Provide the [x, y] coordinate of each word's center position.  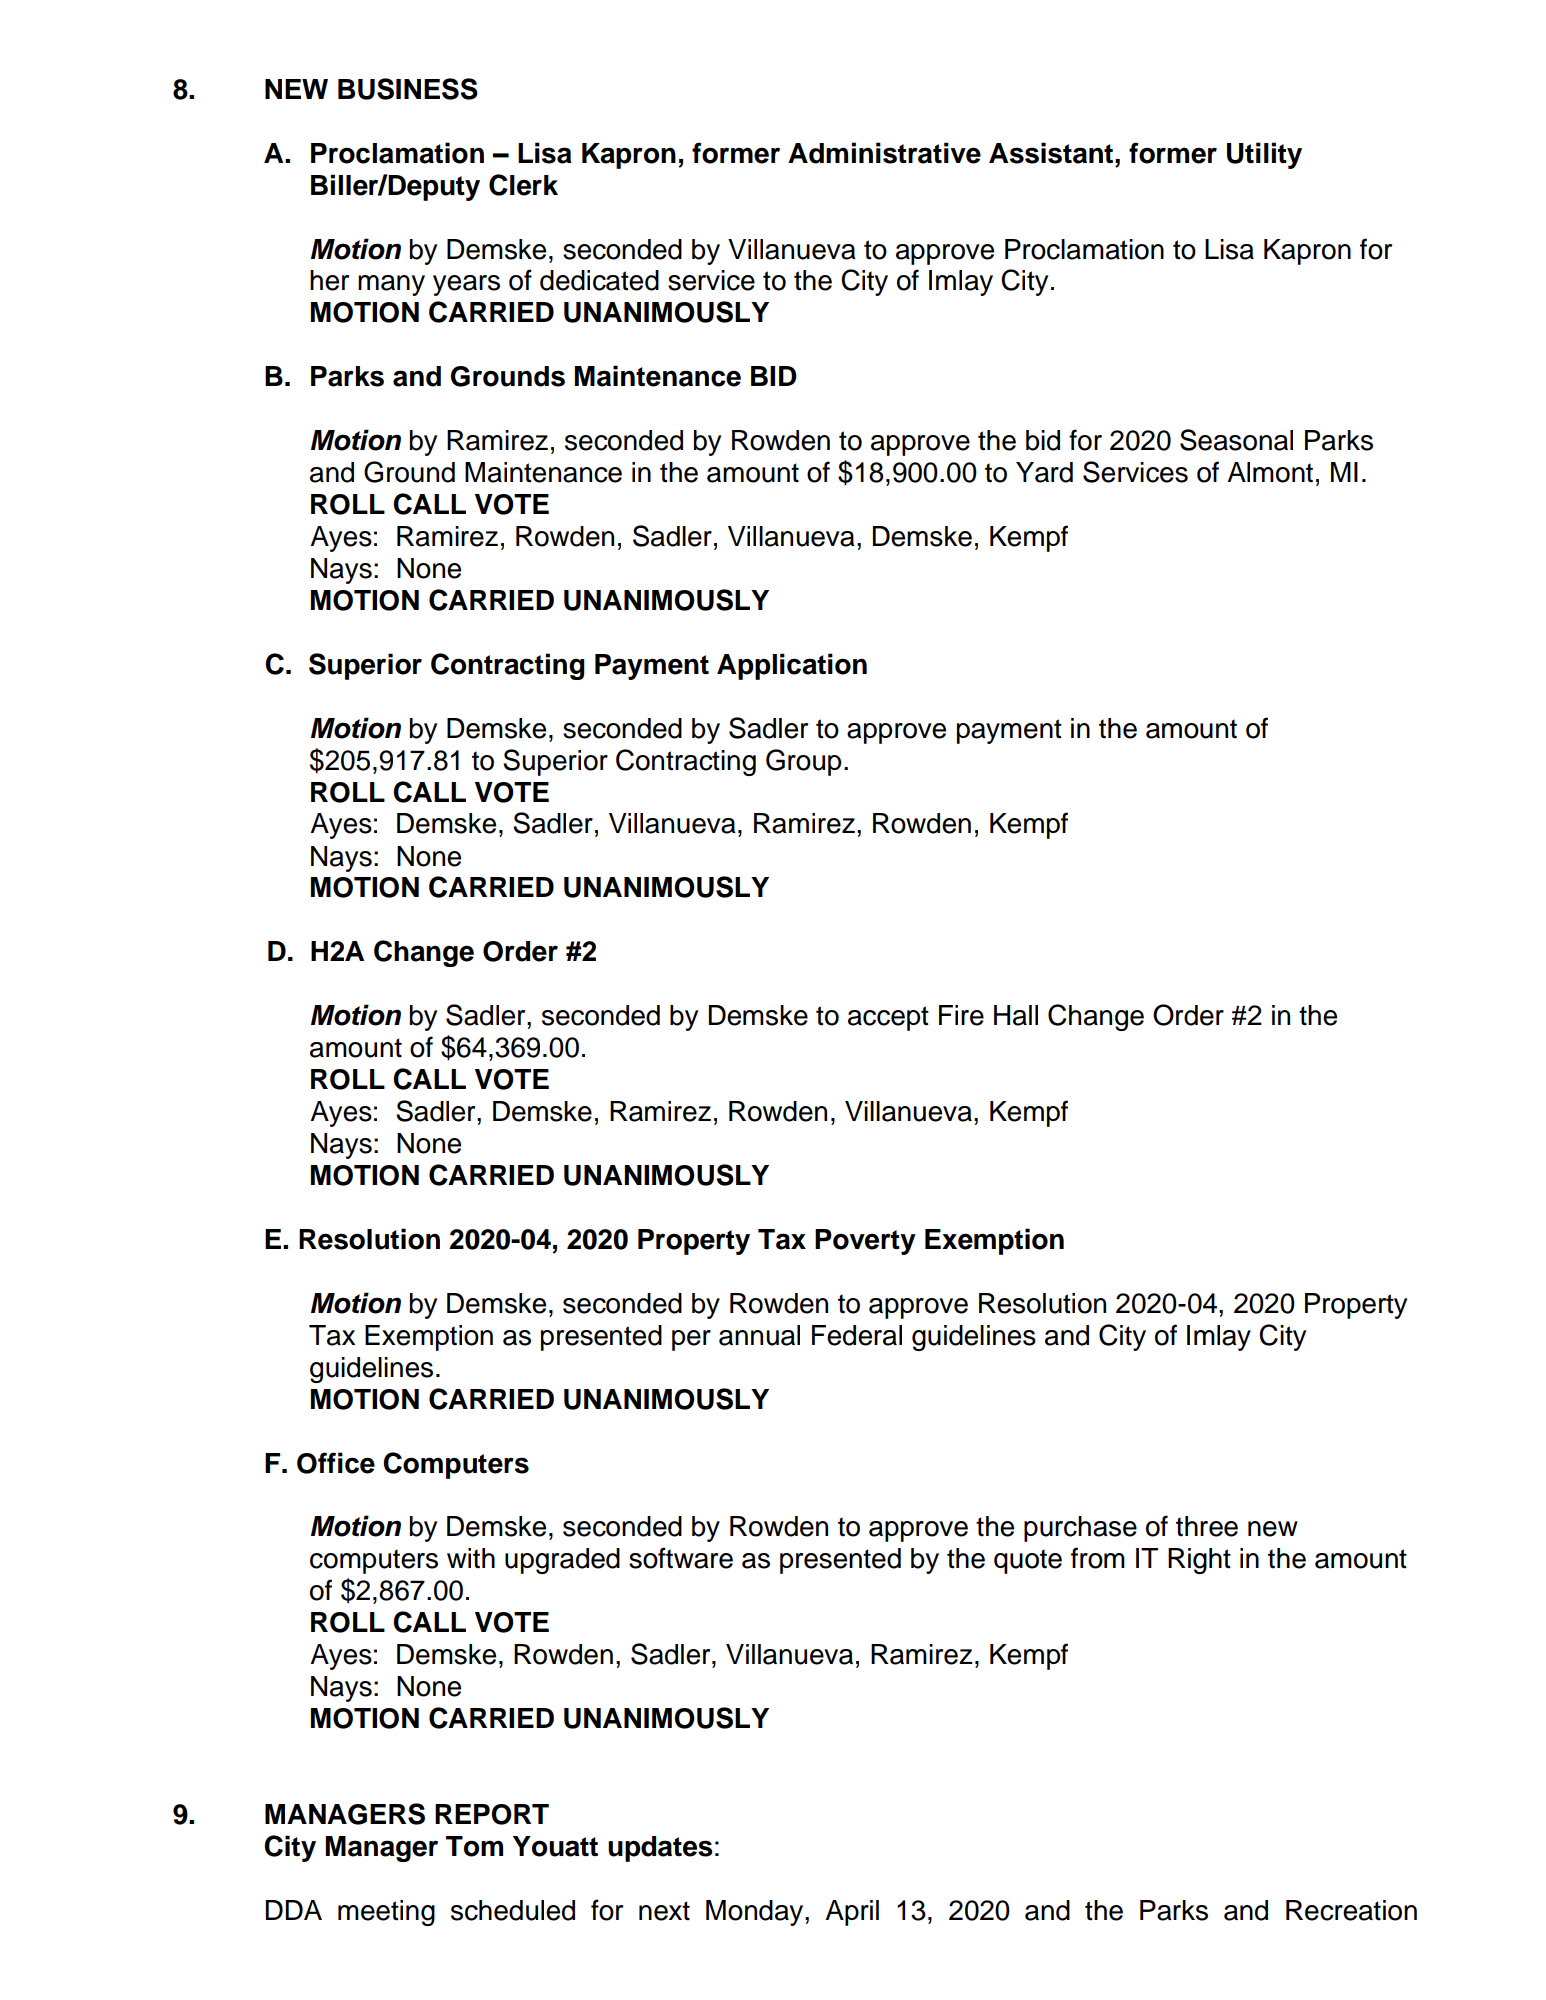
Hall [1016, 1015]
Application [792, 666]
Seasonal [1236, 440]
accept [888, 1018]
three [1207, 1526]
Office [336, 1463]
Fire [961, 1015]
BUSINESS [408, 89]
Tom [474, 1846]
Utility [1264, 155]
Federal [857, 1335]
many [391, 285]
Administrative [884, 153]
